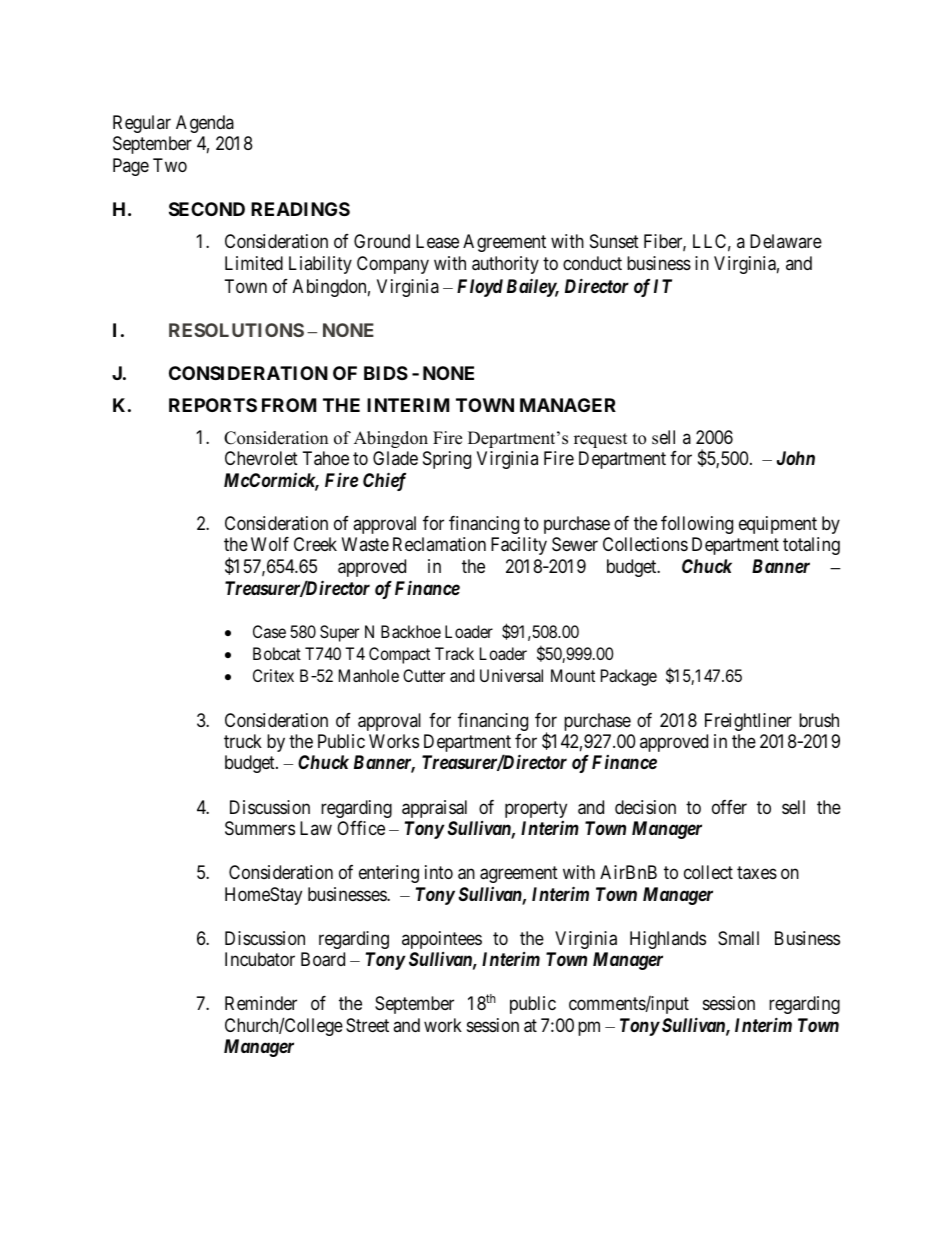  What do you see at coordinates (786, 241) in the screenshot?
I see `Delaware` at bounding box center [786, 241].
